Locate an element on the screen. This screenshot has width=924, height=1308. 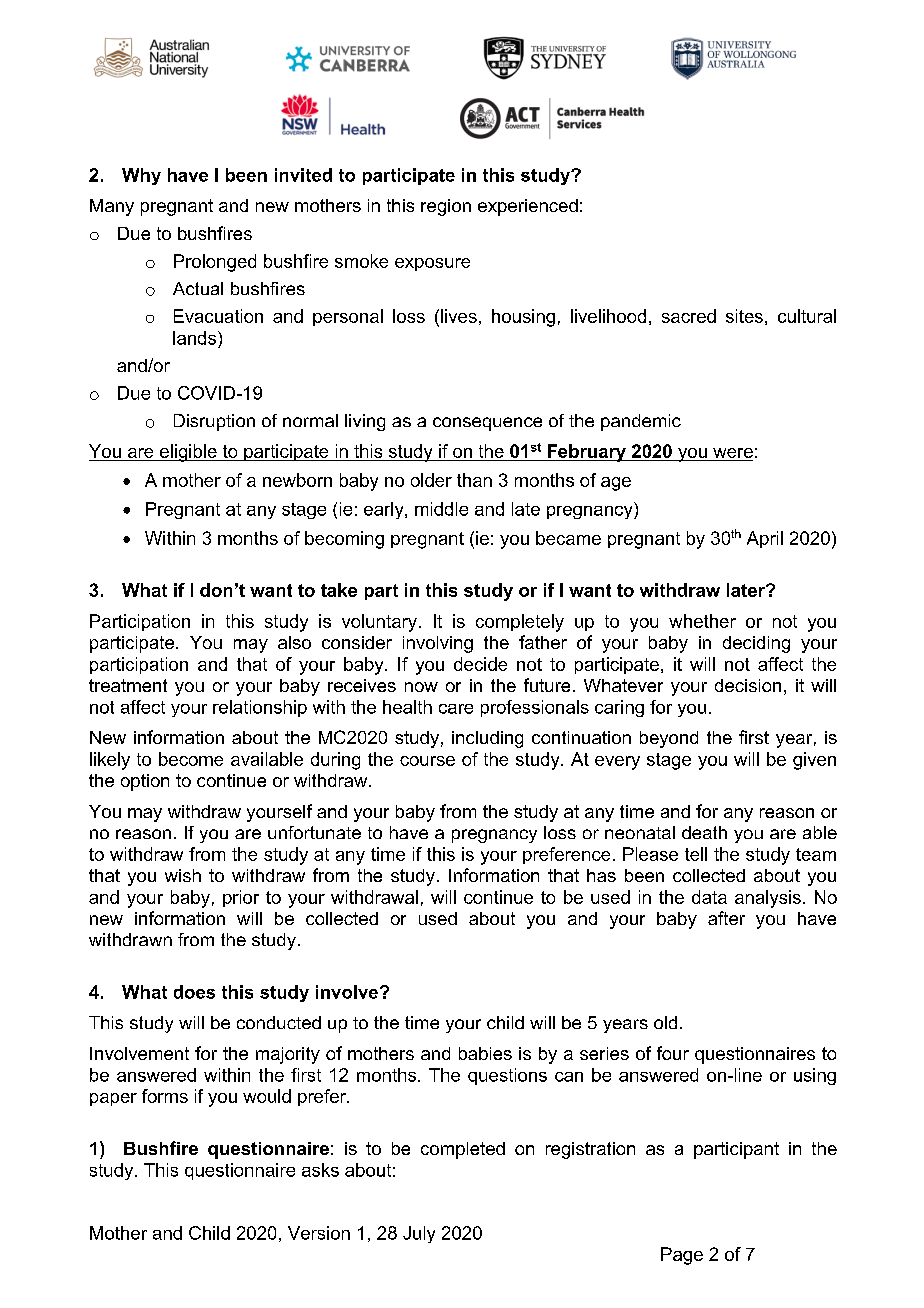
Version is located at coordinates (319, 1233).
